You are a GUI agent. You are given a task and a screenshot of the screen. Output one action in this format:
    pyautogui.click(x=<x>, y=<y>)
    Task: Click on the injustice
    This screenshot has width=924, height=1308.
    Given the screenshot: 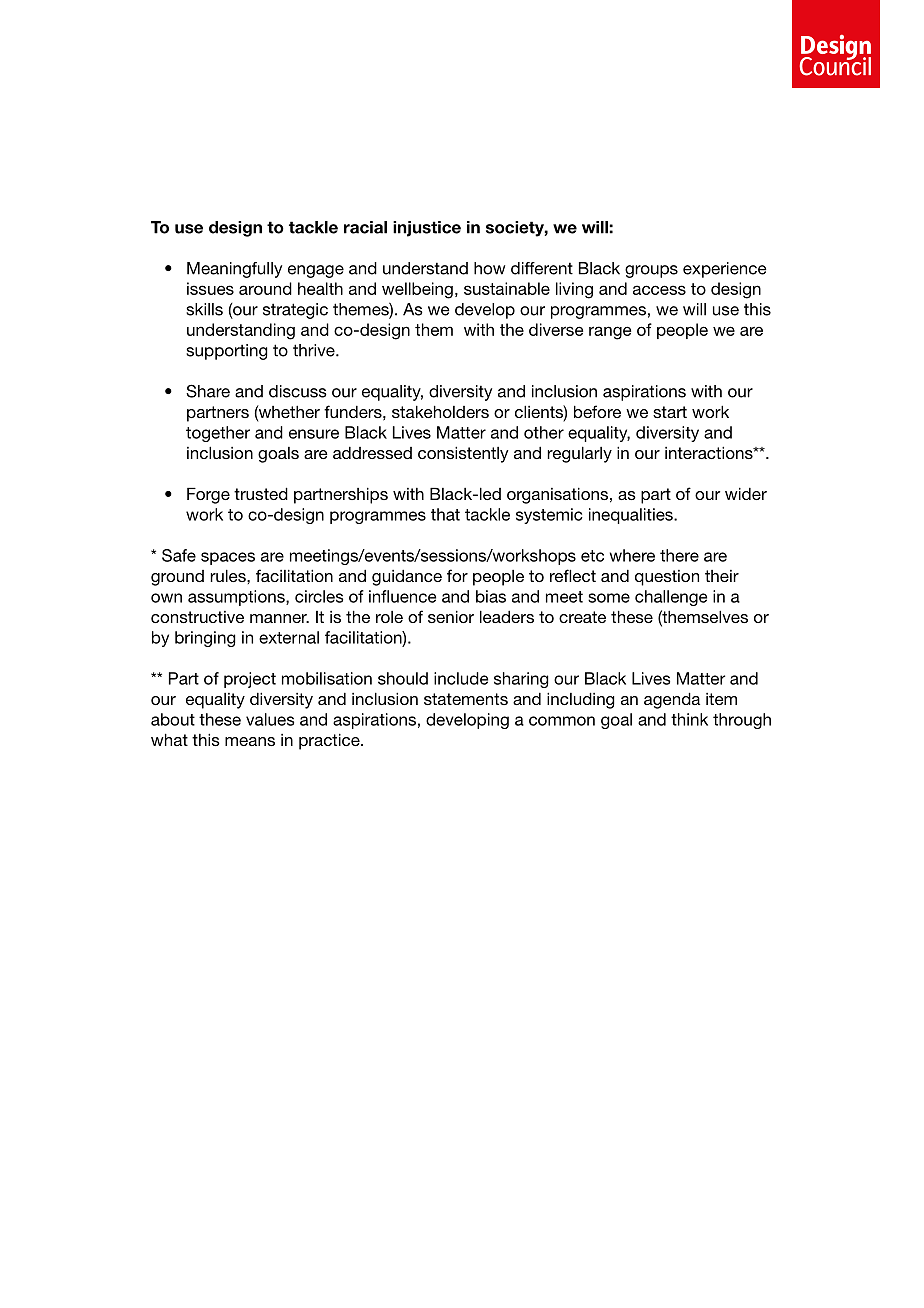 What is the action you would take?
    pyautogui.click(x=427, y=229)
